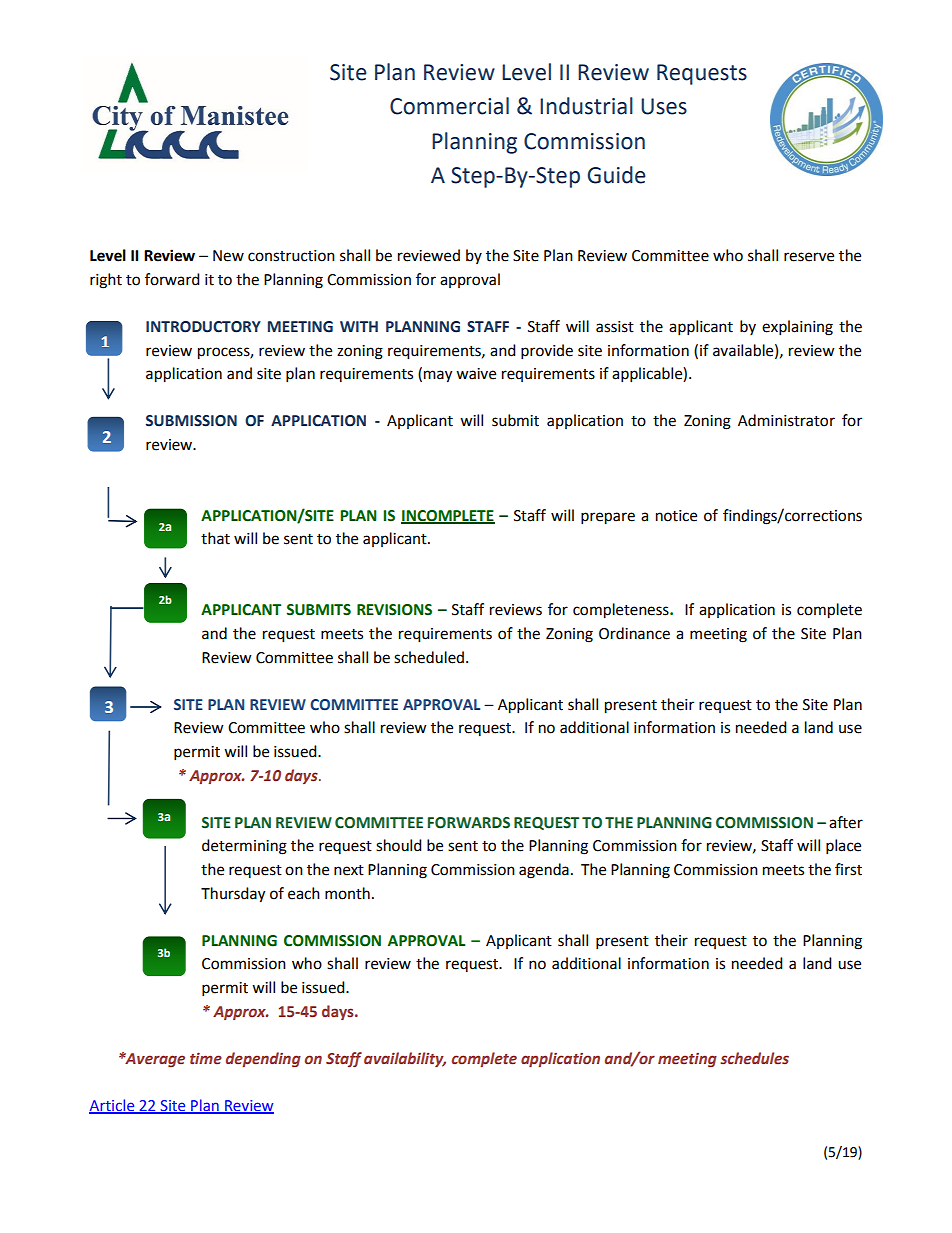 The image size is (952, 1233). What do you see at coordinates (206, 1058) in the image?
I see `time` at bounding box center [206, 1058].
